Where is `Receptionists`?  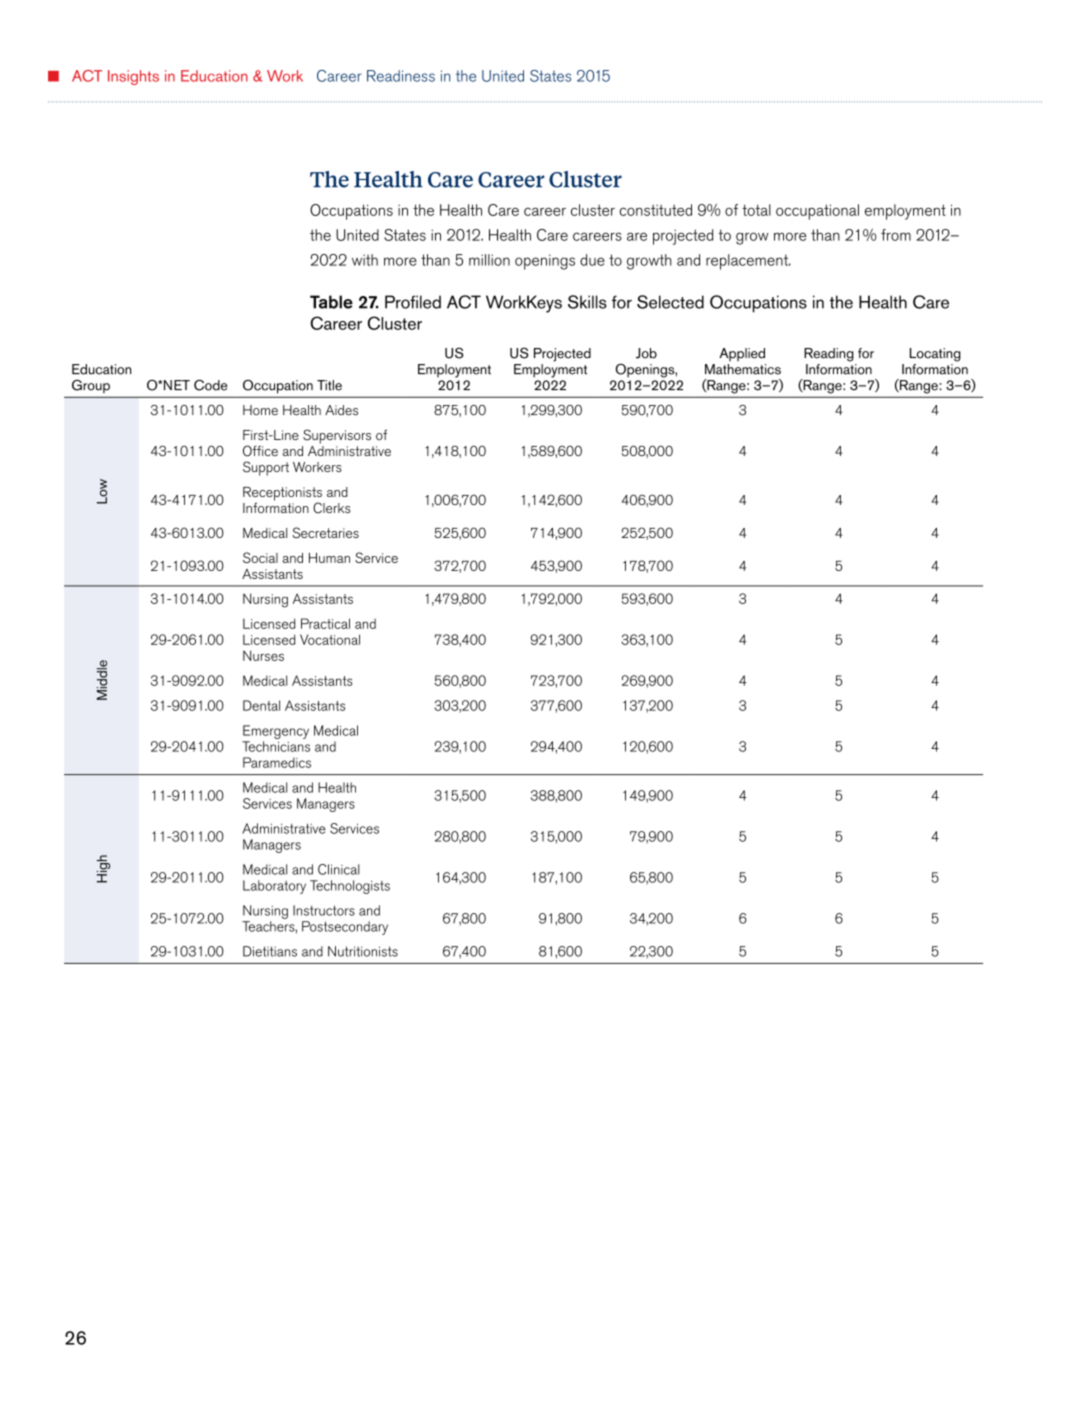 Receptionists is located at coordinates (282, 495).
